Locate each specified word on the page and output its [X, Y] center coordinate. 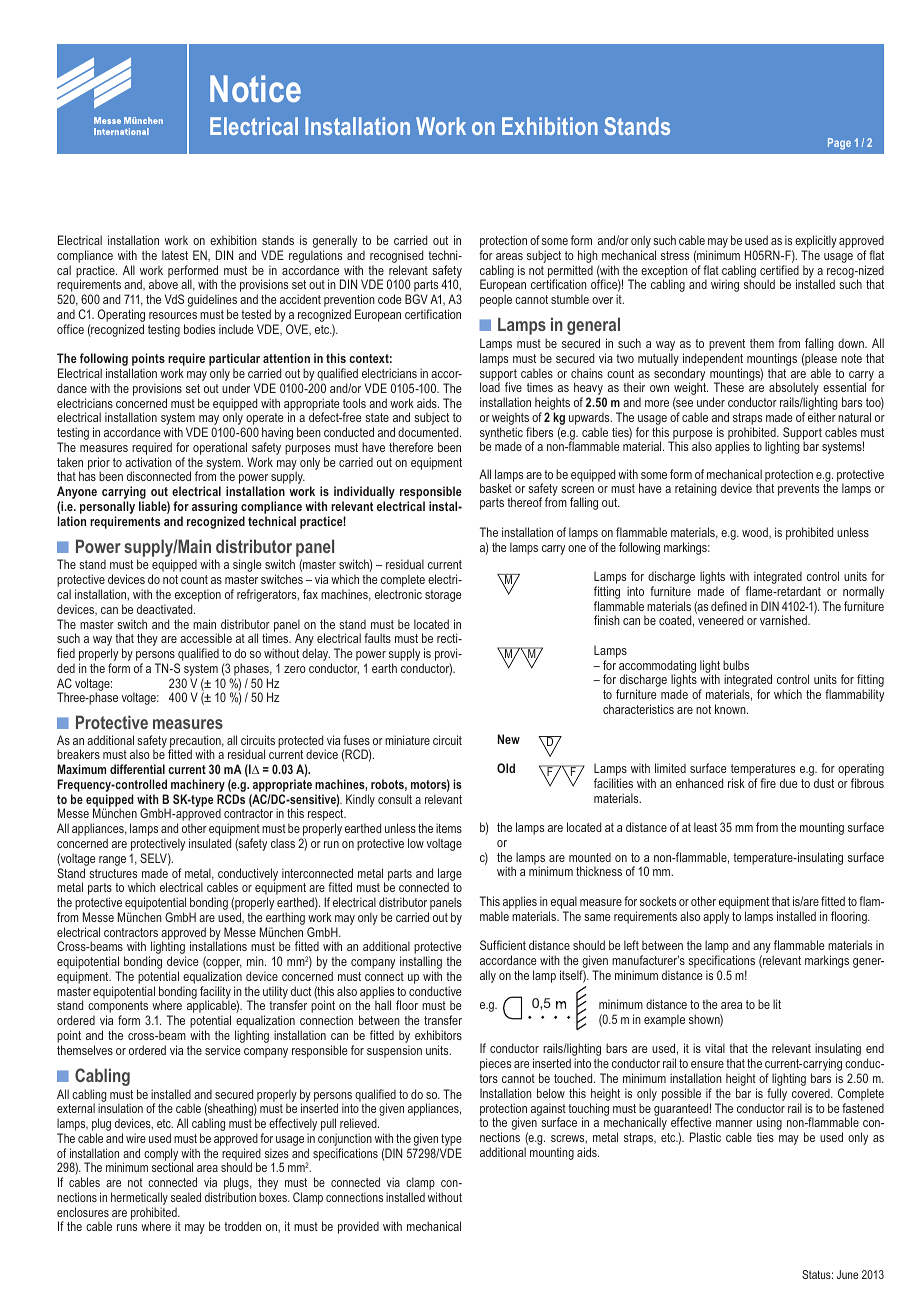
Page [839, 144]
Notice [255, 88]
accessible [206, 638]
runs [127, 1227]
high [589, 258]
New [509, 739]
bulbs [736, 665]
